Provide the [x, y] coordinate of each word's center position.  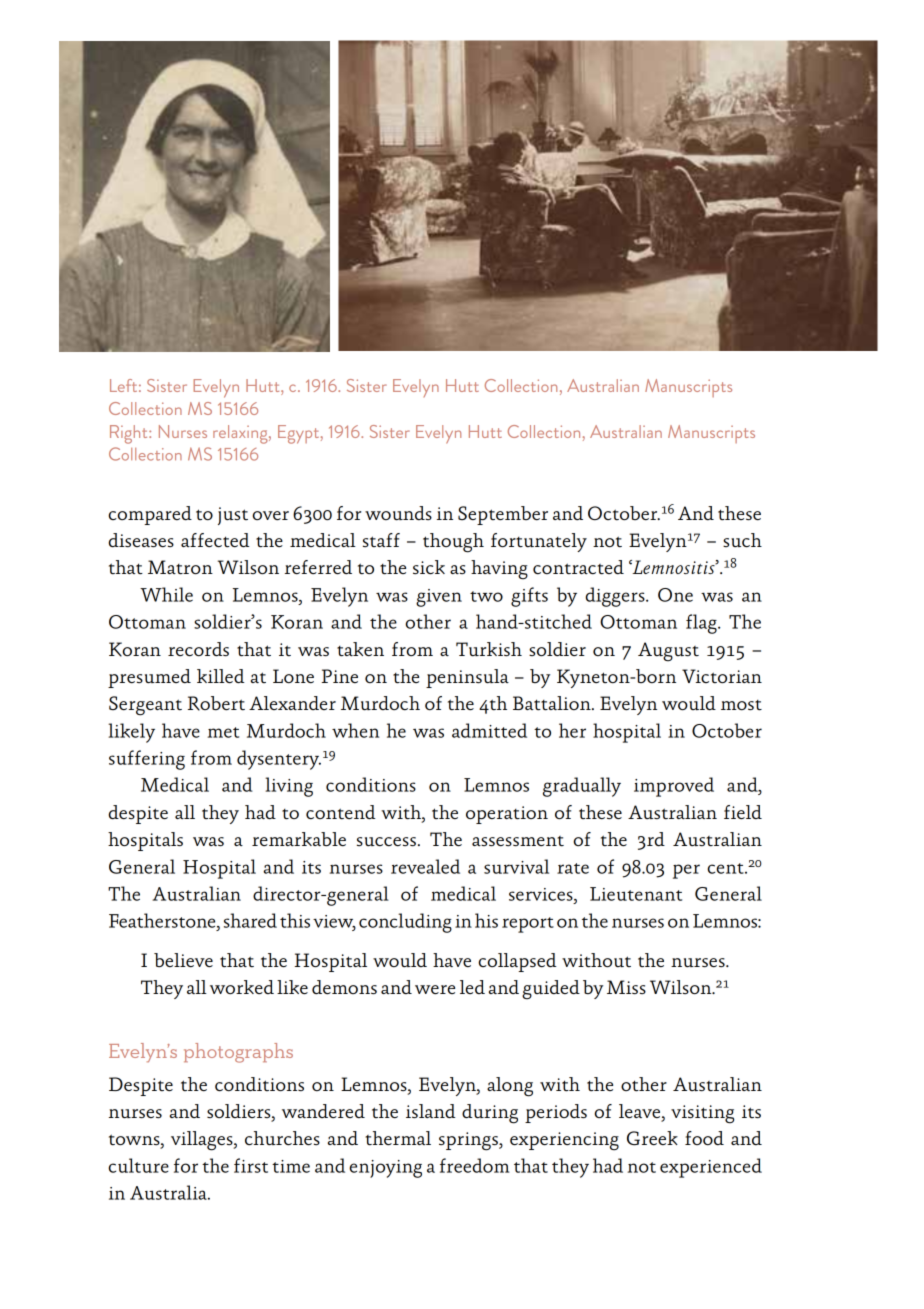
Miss [626, 987]
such [742, 540]
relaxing [241, 434]
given [439, 598]
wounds [398, 513]
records [198, 649]
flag [702, 624]
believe [183, 960]
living [289, 787]
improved [674, 787]
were [435, 989]
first [251, 1165]
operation [507, 815]
